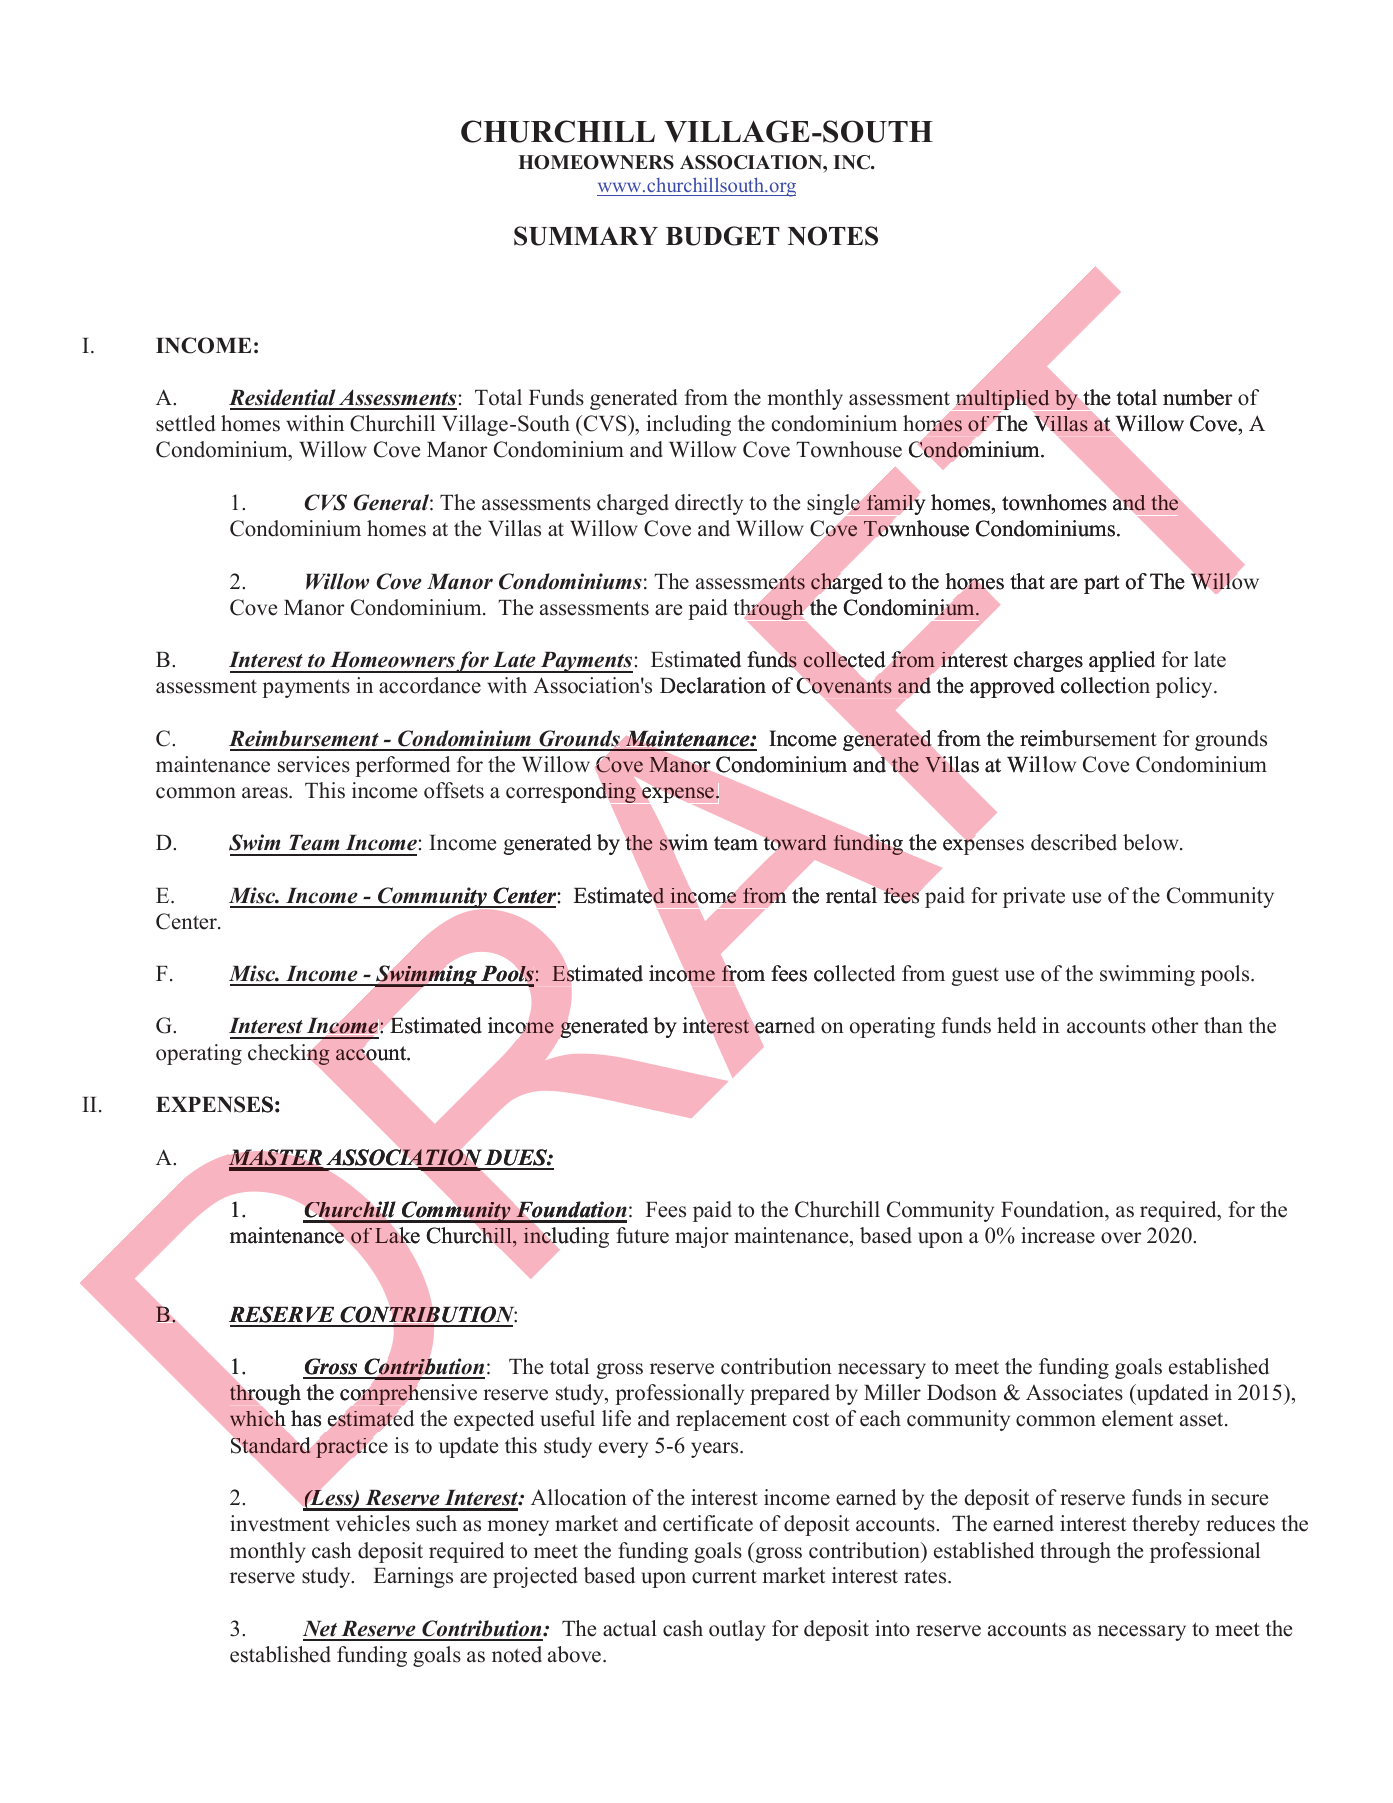  I want to click on outlay, so click(737, 1630).
